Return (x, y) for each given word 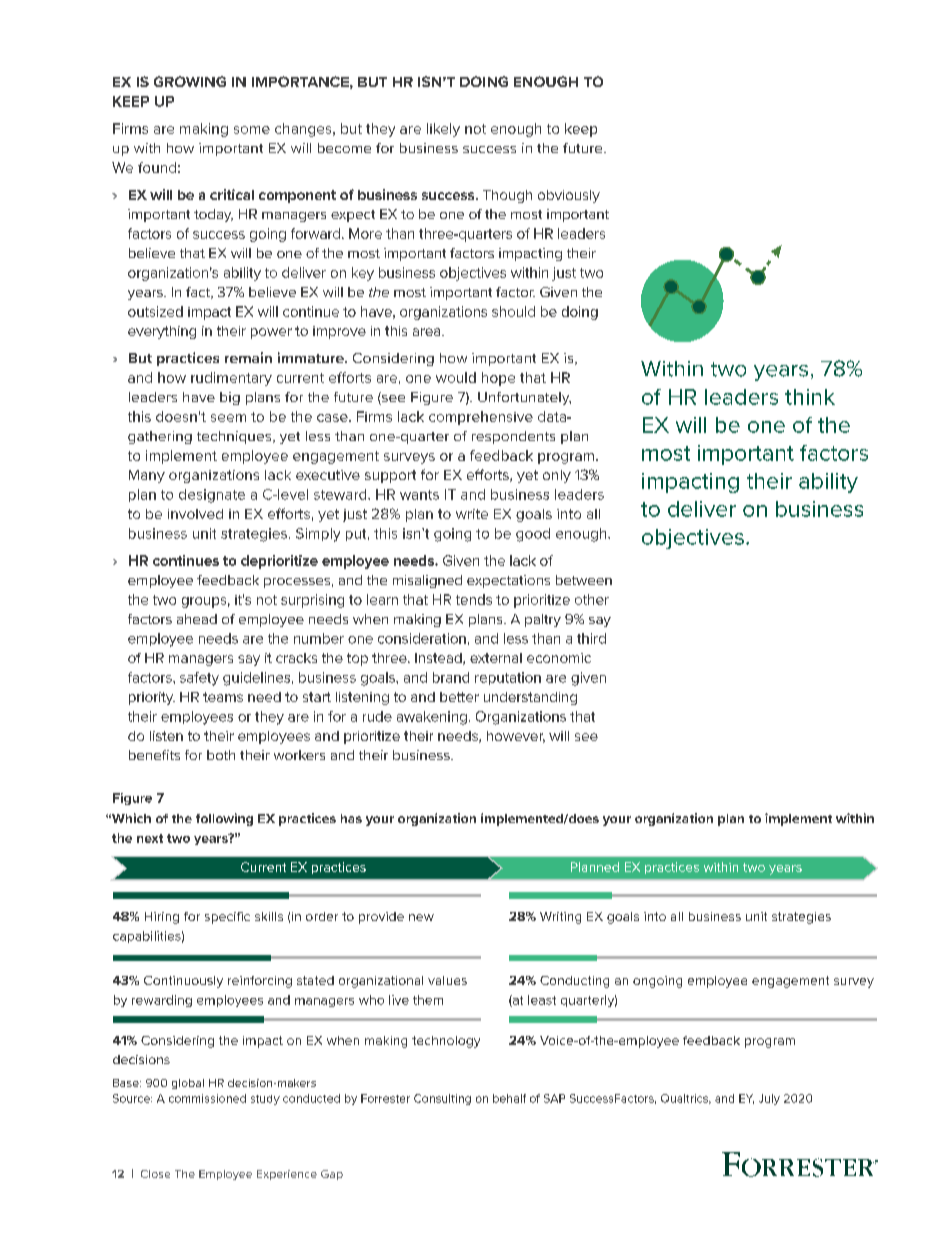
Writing (560, 918)
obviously (569, 196)
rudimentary (231, 379)
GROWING (190, 81)
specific (227, 918)
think (810, 397)
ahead (197, 619)
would (456, 377)
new (421, 917)
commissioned (207, 1098)
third (591, 638)
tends (474, 599)
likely (443, 130)
